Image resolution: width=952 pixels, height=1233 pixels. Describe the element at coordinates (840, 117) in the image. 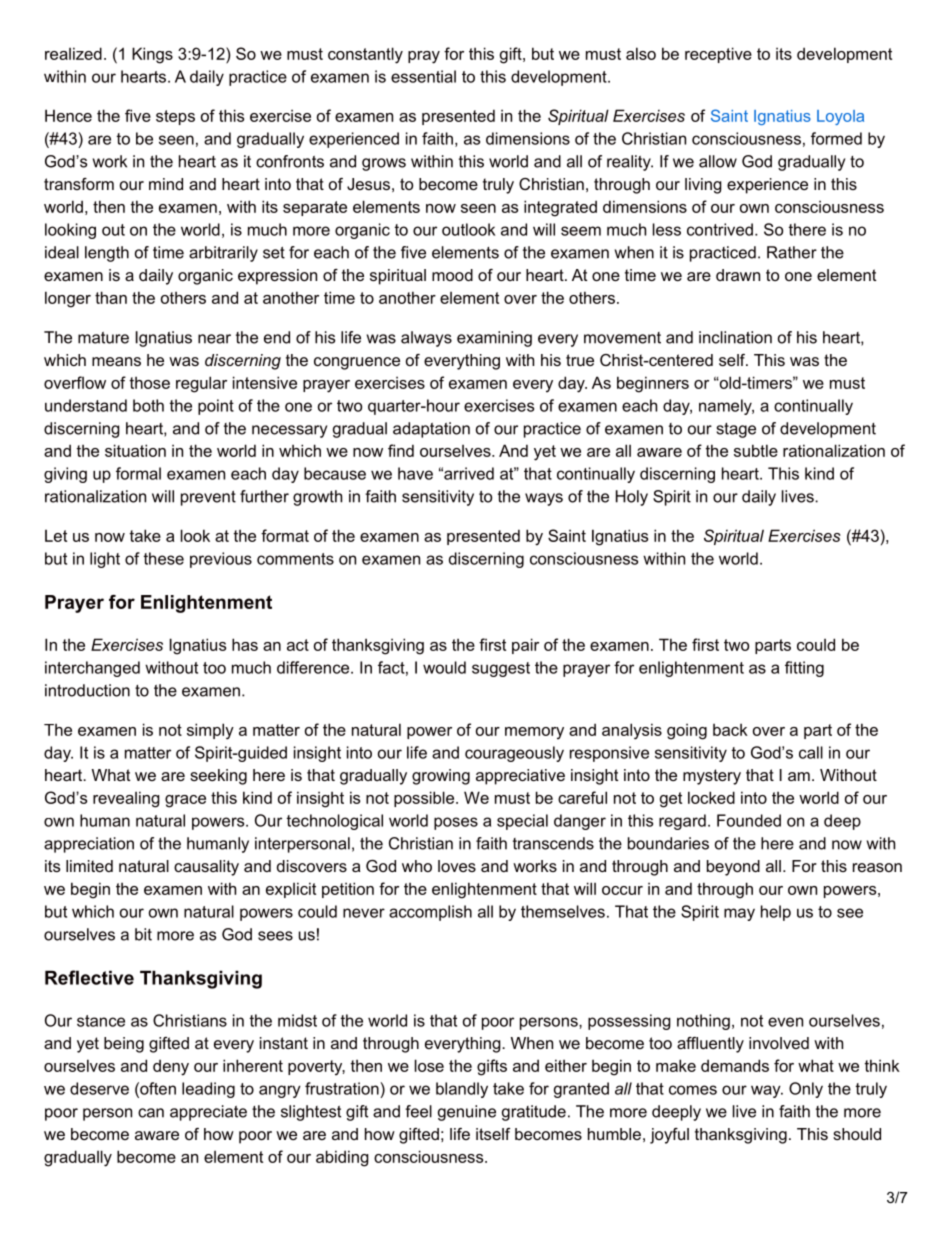

I see `Loyola` at that location.
